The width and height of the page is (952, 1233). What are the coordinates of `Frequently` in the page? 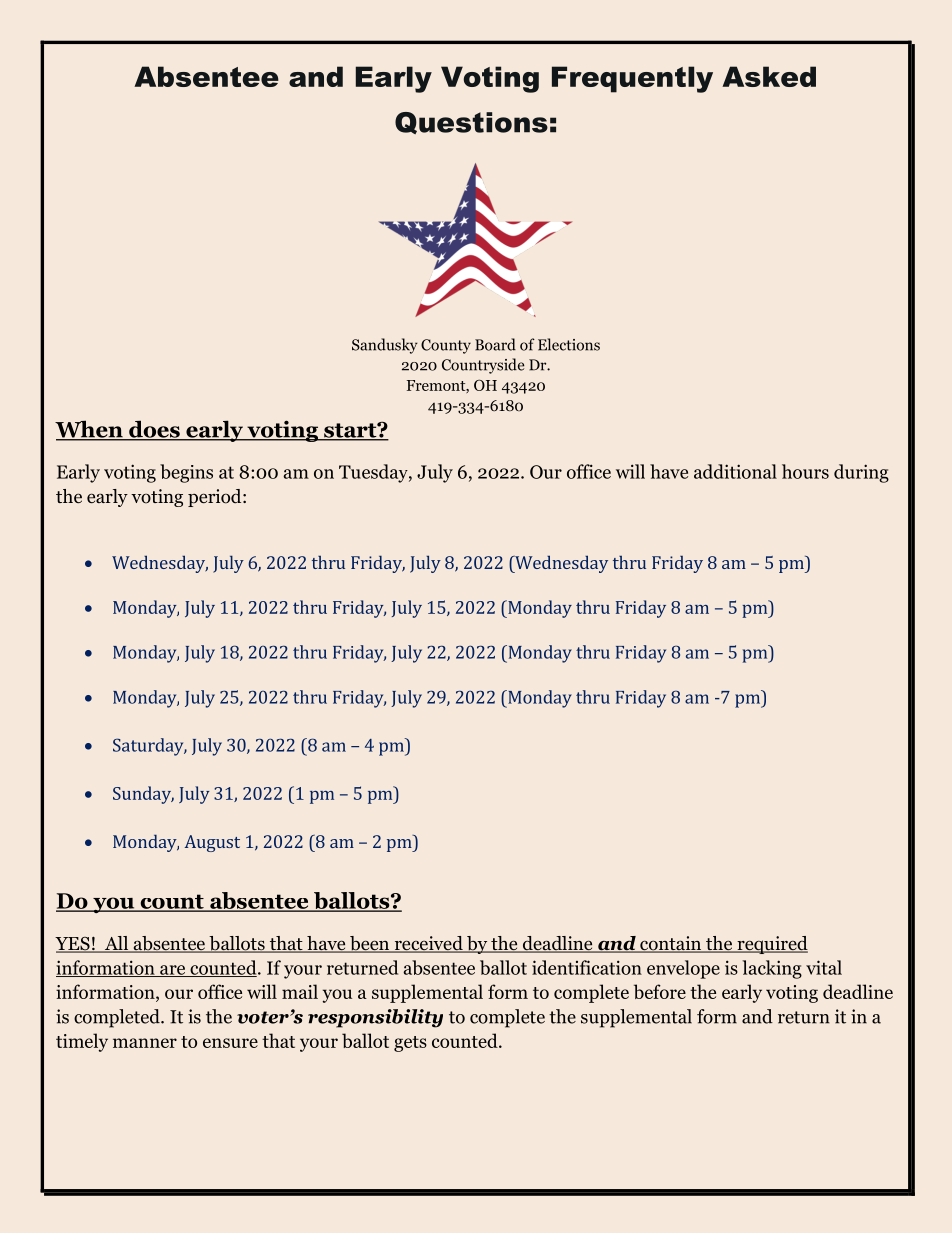 It's located at (632, 79).
